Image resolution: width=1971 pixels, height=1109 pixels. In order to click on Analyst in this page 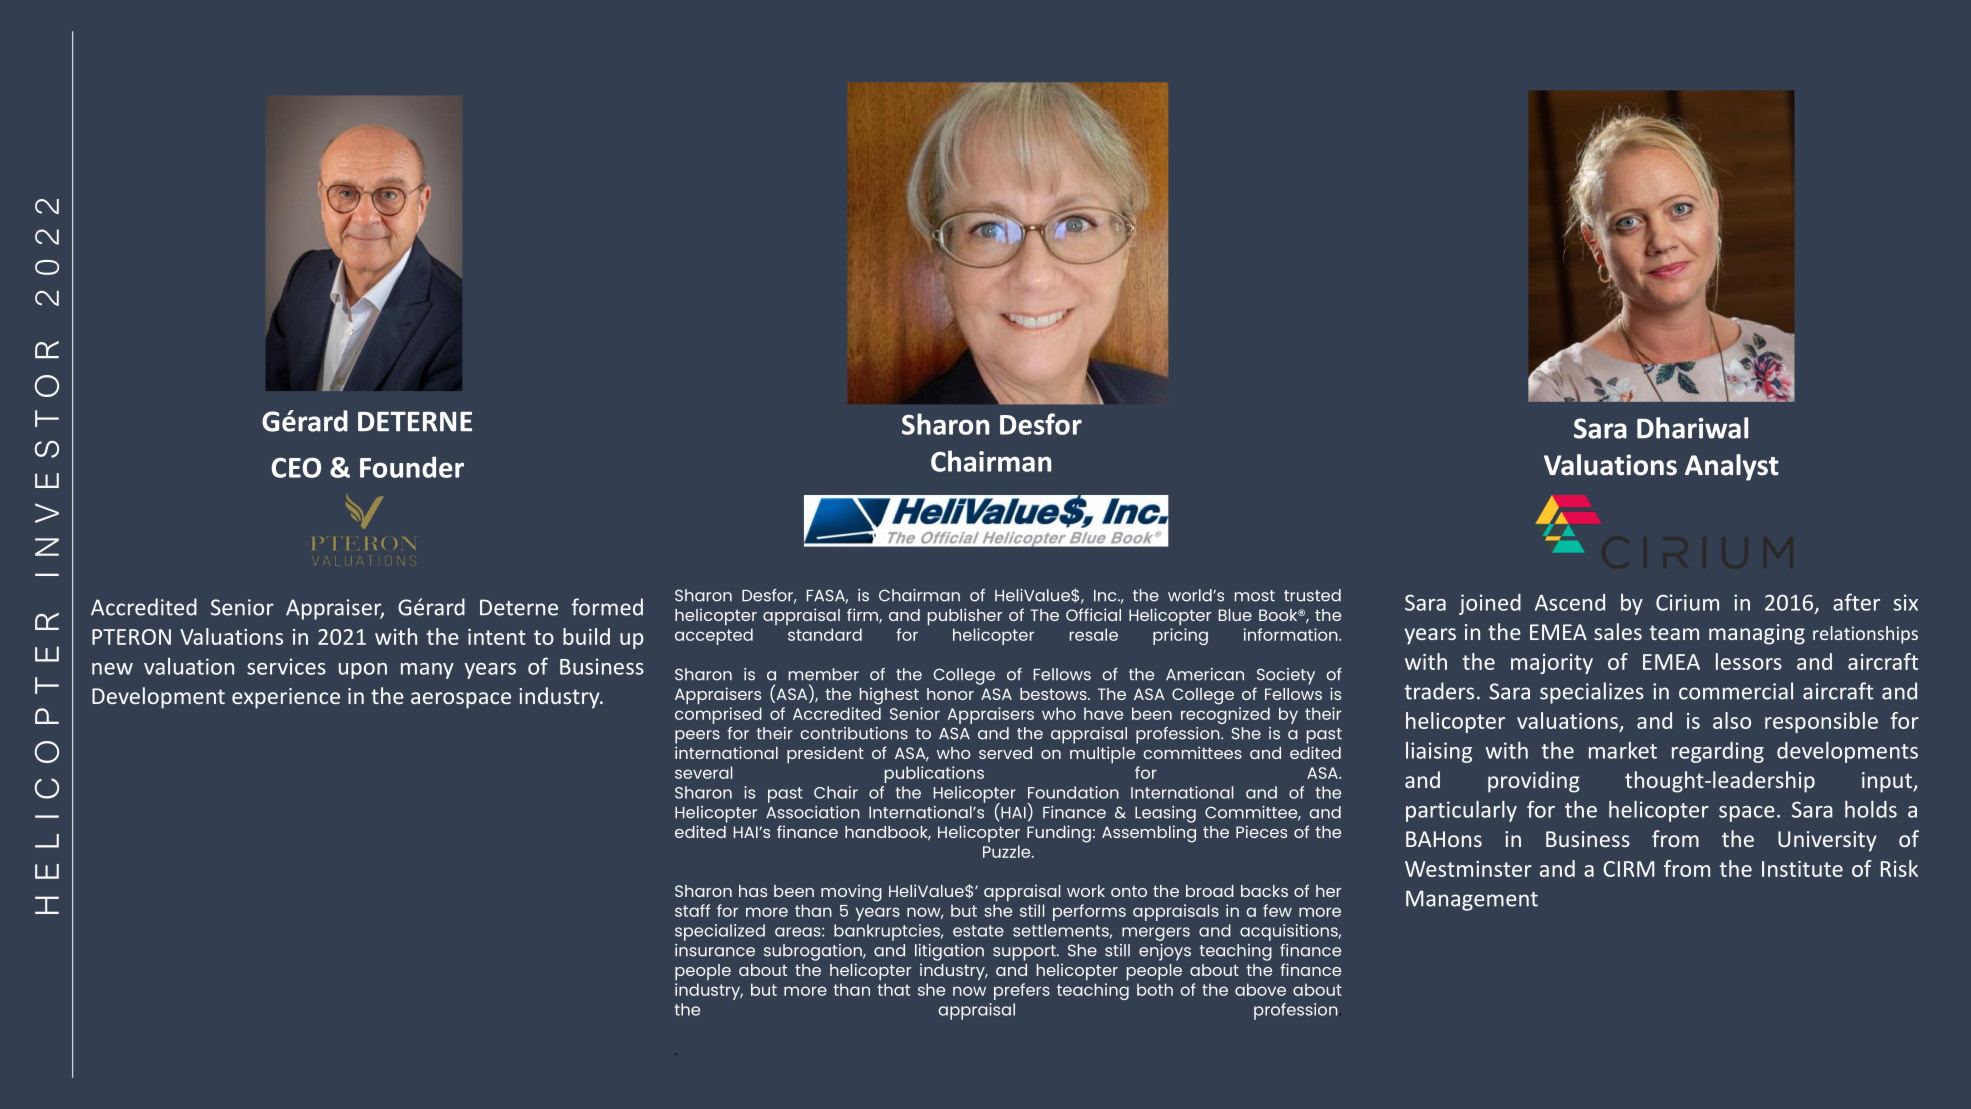, I will do `click(1732, 467)`.
